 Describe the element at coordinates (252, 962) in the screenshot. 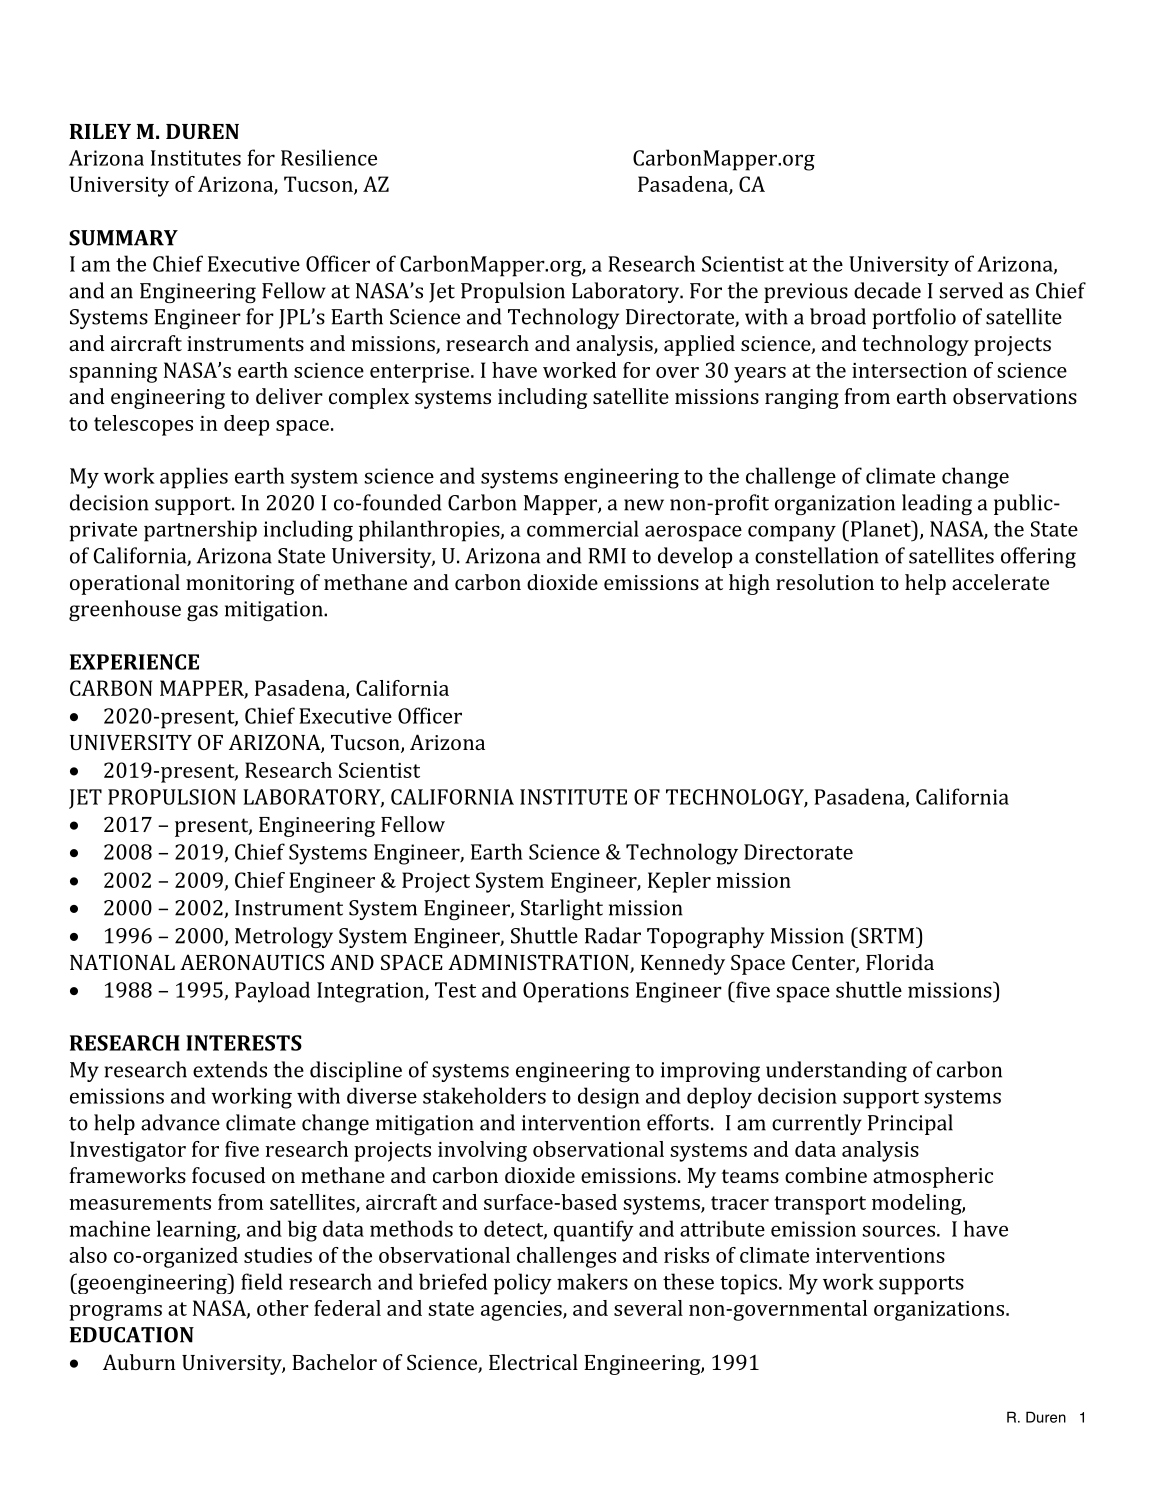

I see `AERONAUTICS` at that location.
